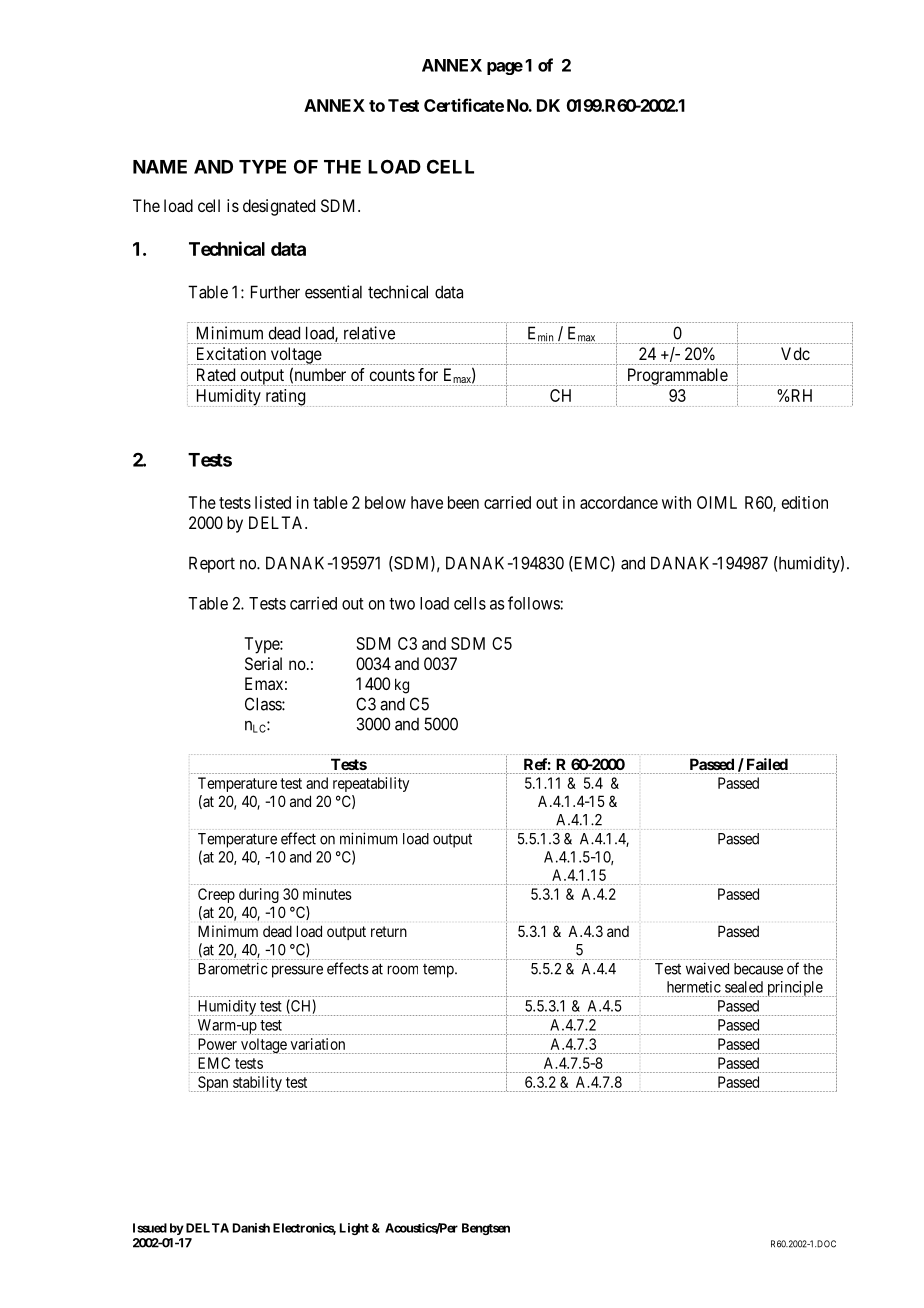  What do you see at coordinates (534, 603) in the document?
I see `follows` at bounding box center [534, 603].
